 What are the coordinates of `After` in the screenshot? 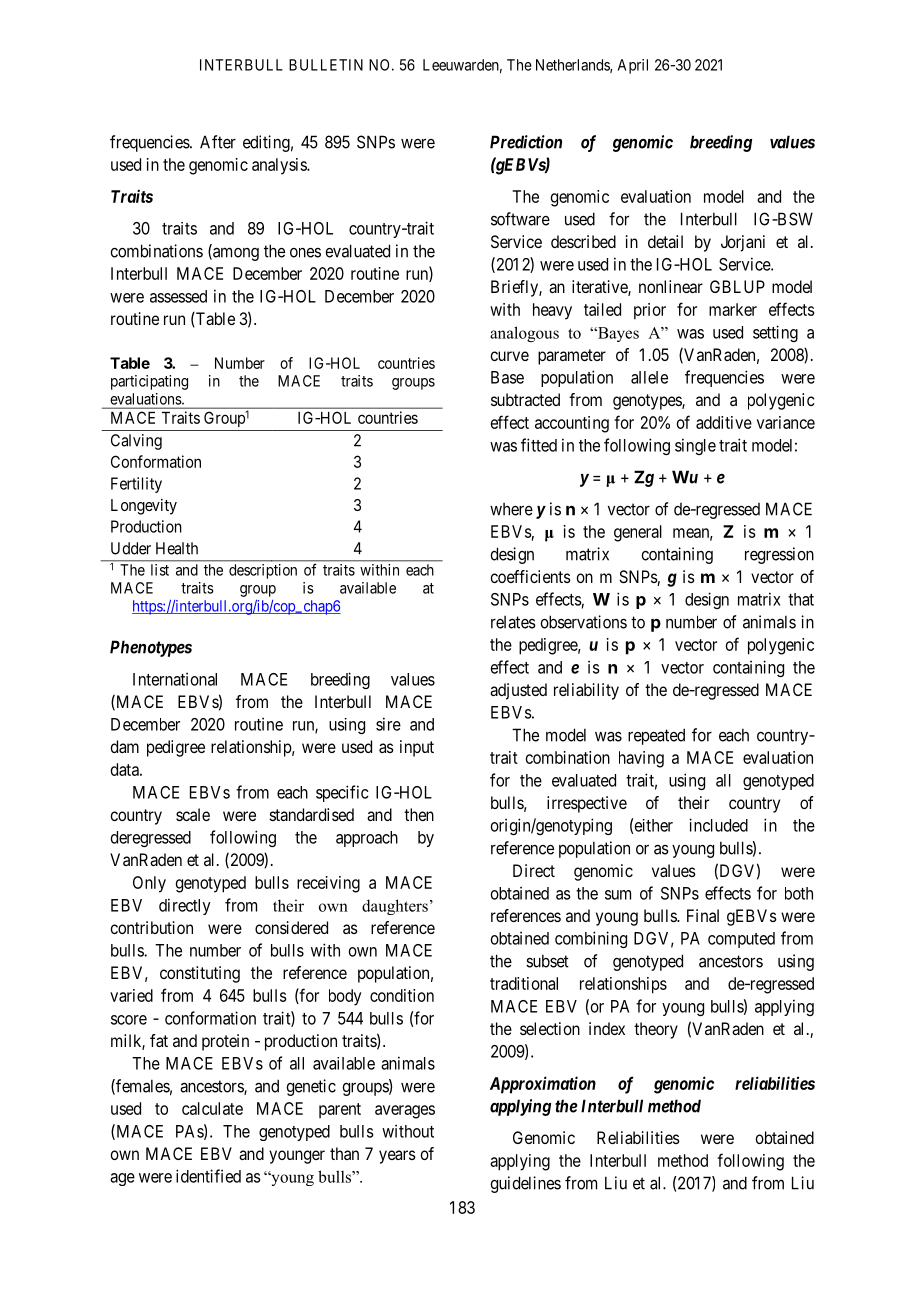 It's located at (218, 142).
